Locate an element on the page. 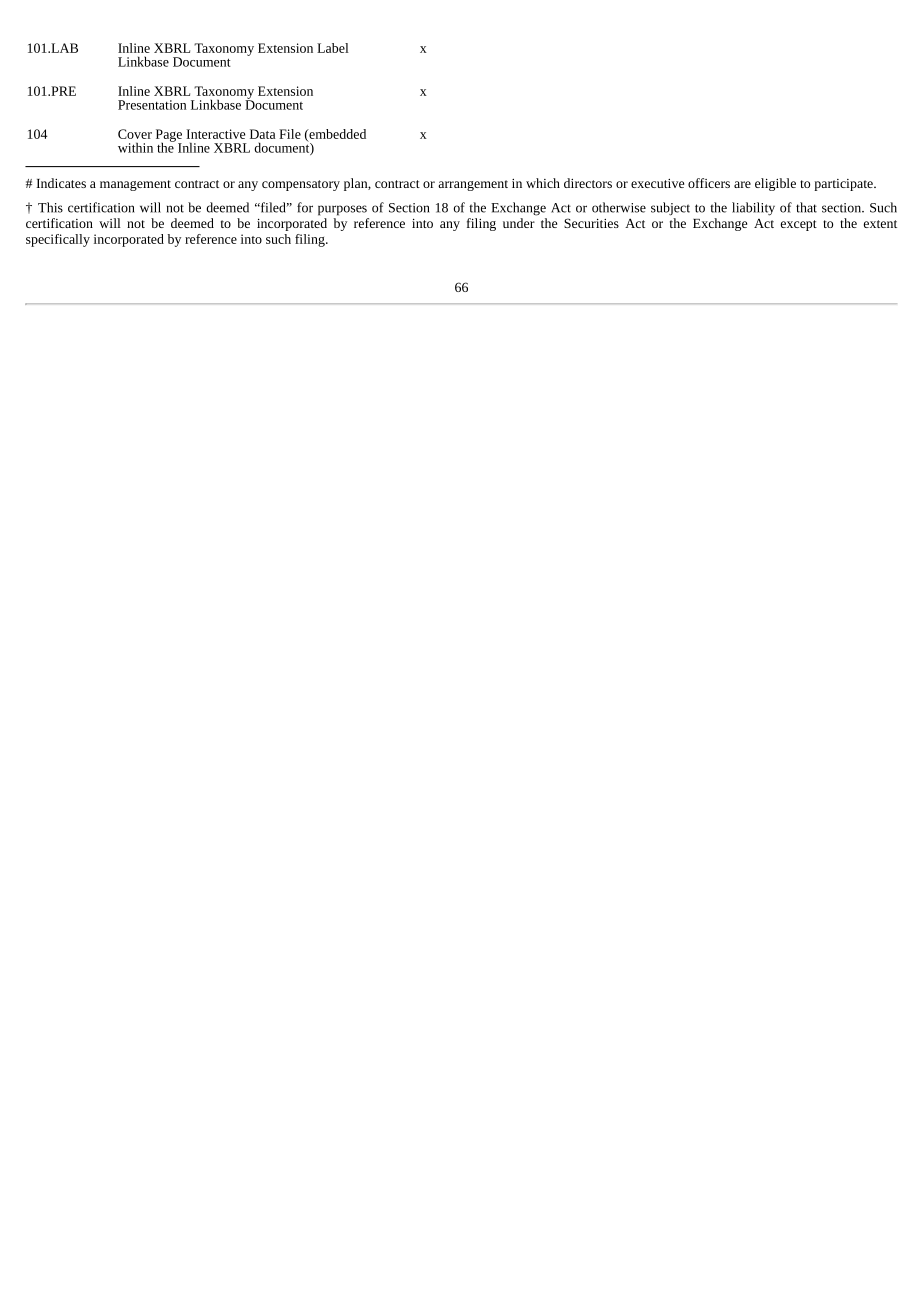  officers is located at coordinates (709, 183).
